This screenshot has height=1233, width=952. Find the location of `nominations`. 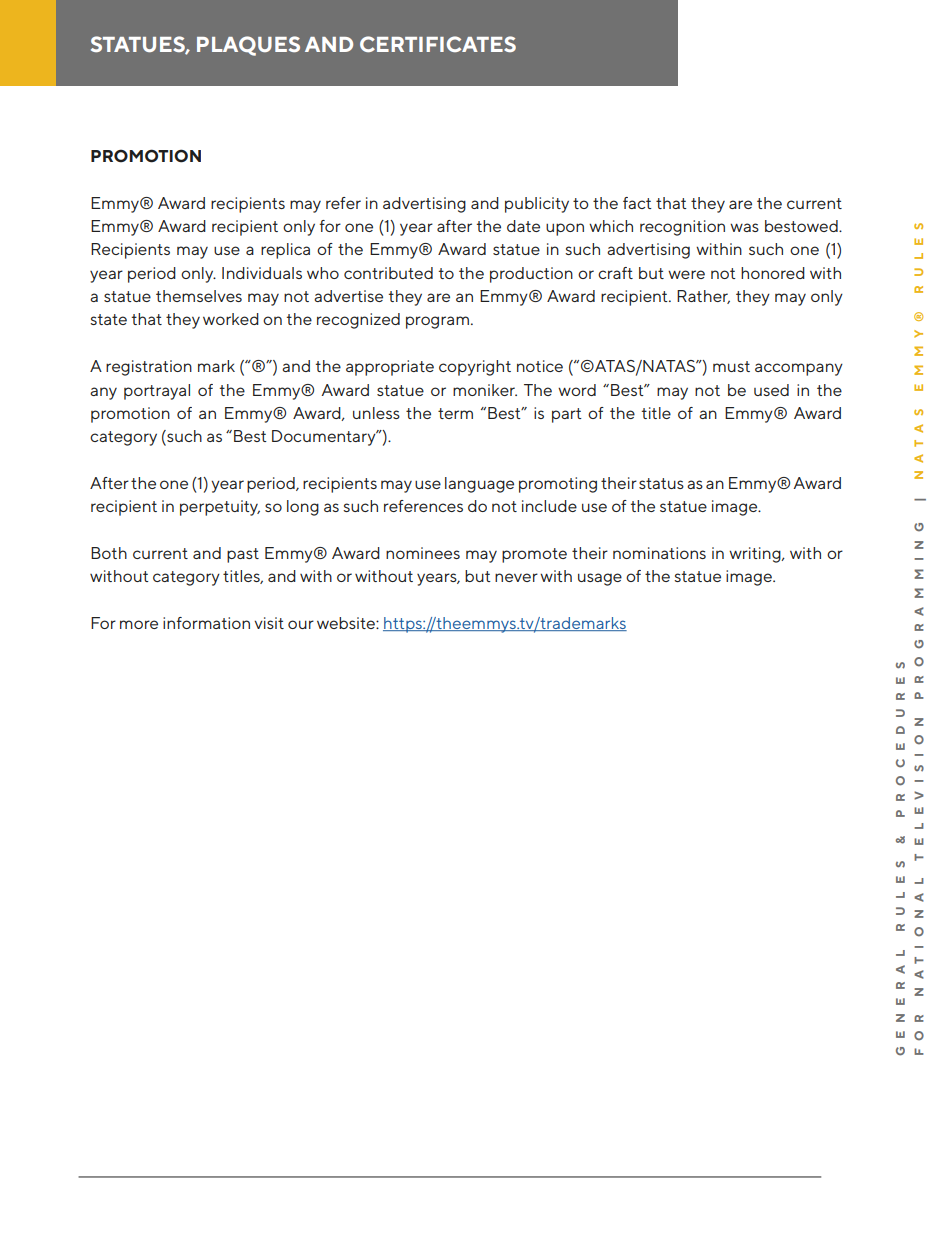

nominations is located at coordinates (659, 553).
